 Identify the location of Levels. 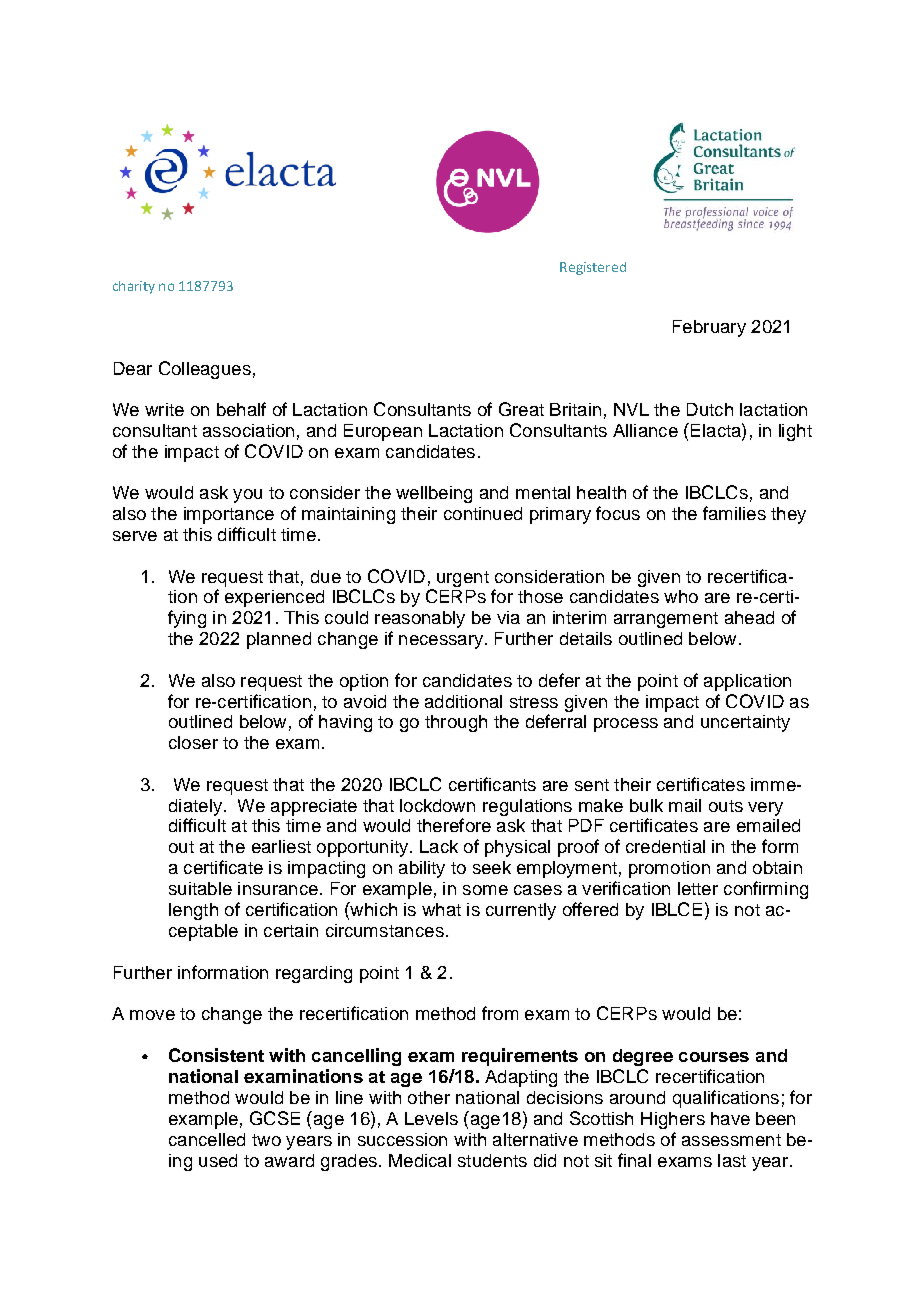
(431, 1118).
